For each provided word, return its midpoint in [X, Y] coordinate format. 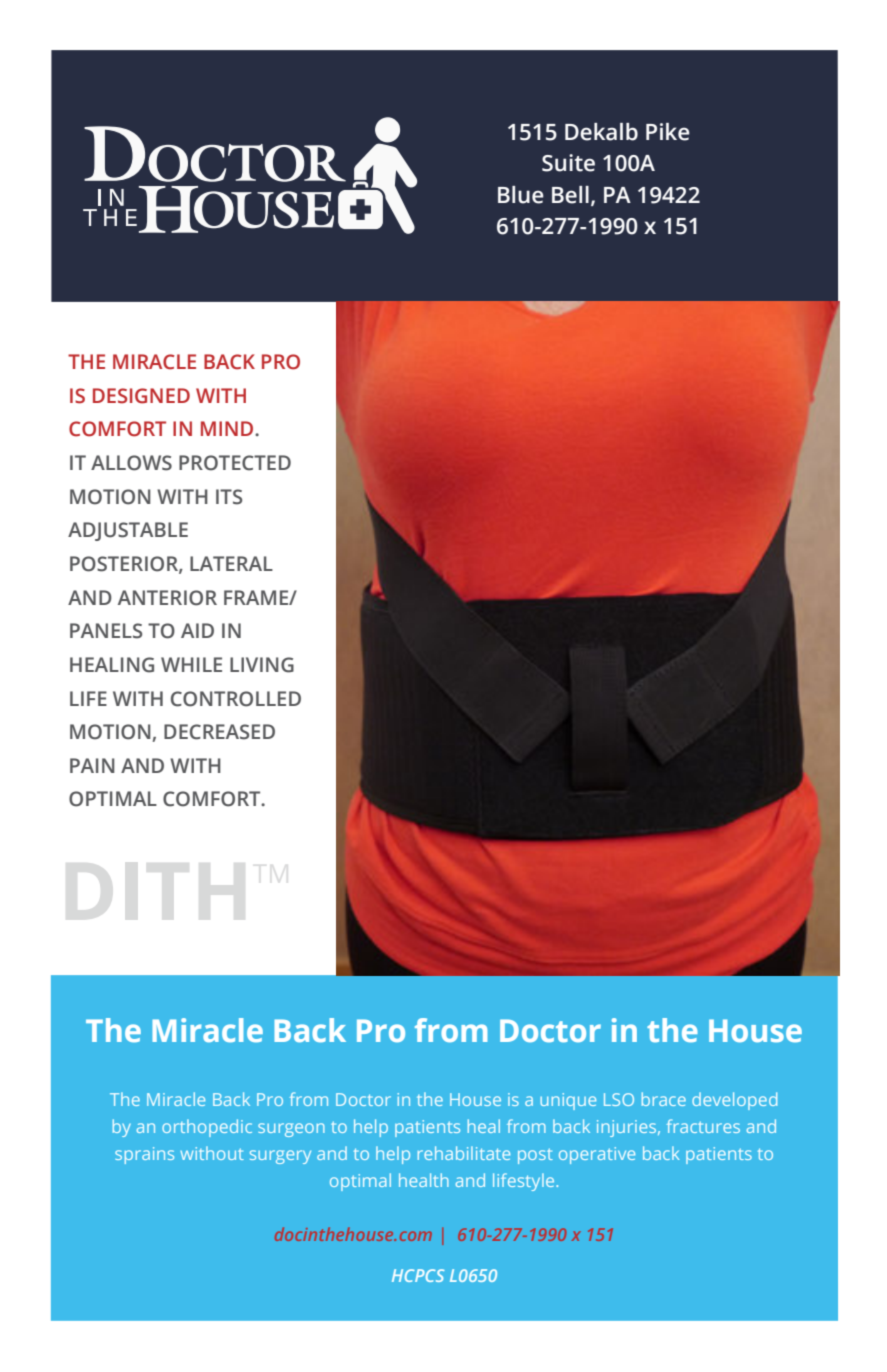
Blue [521, 195]
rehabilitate [464, 1153]
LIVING [262, 665]
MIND [228, 428]
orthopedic [207, 1128]
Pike [668, 132]
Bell [570, 195]
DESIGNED [141, 396]
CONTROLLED [236, 699]
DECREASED [219, 732]
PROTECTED [235, 463]
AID [197, 630]
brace [664, 1099]
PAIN [92, 765]
